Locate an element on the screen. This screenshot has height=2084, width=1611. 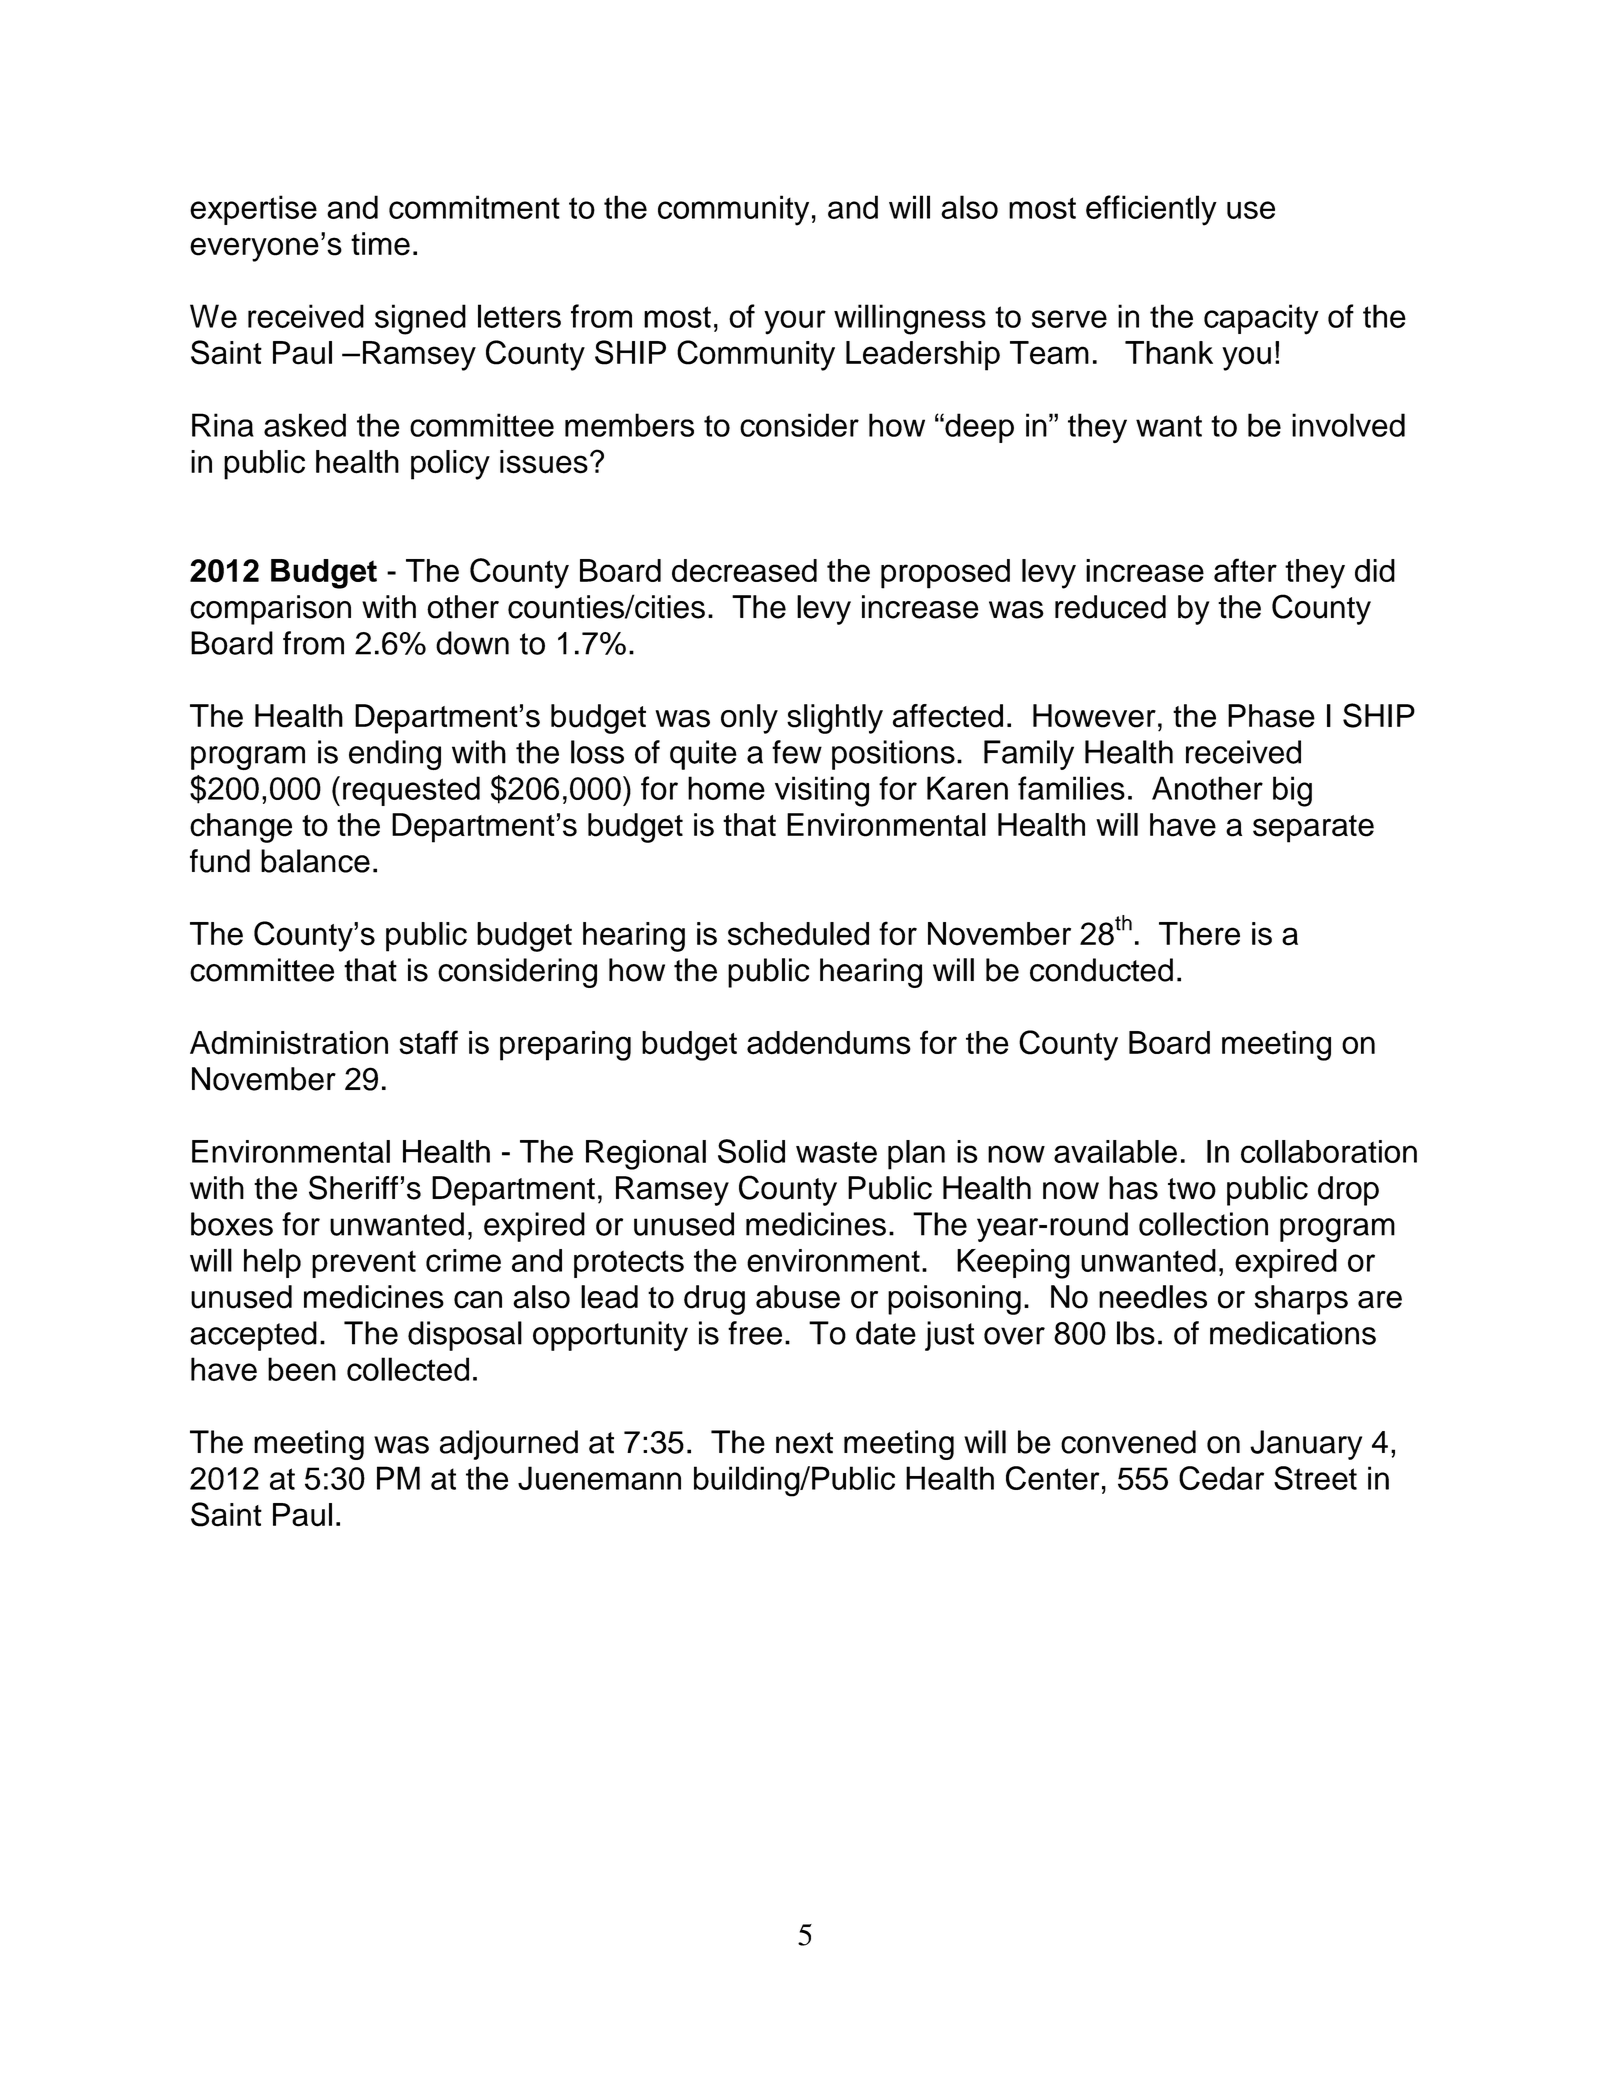
collected is located at coordinates (408, 1369).
